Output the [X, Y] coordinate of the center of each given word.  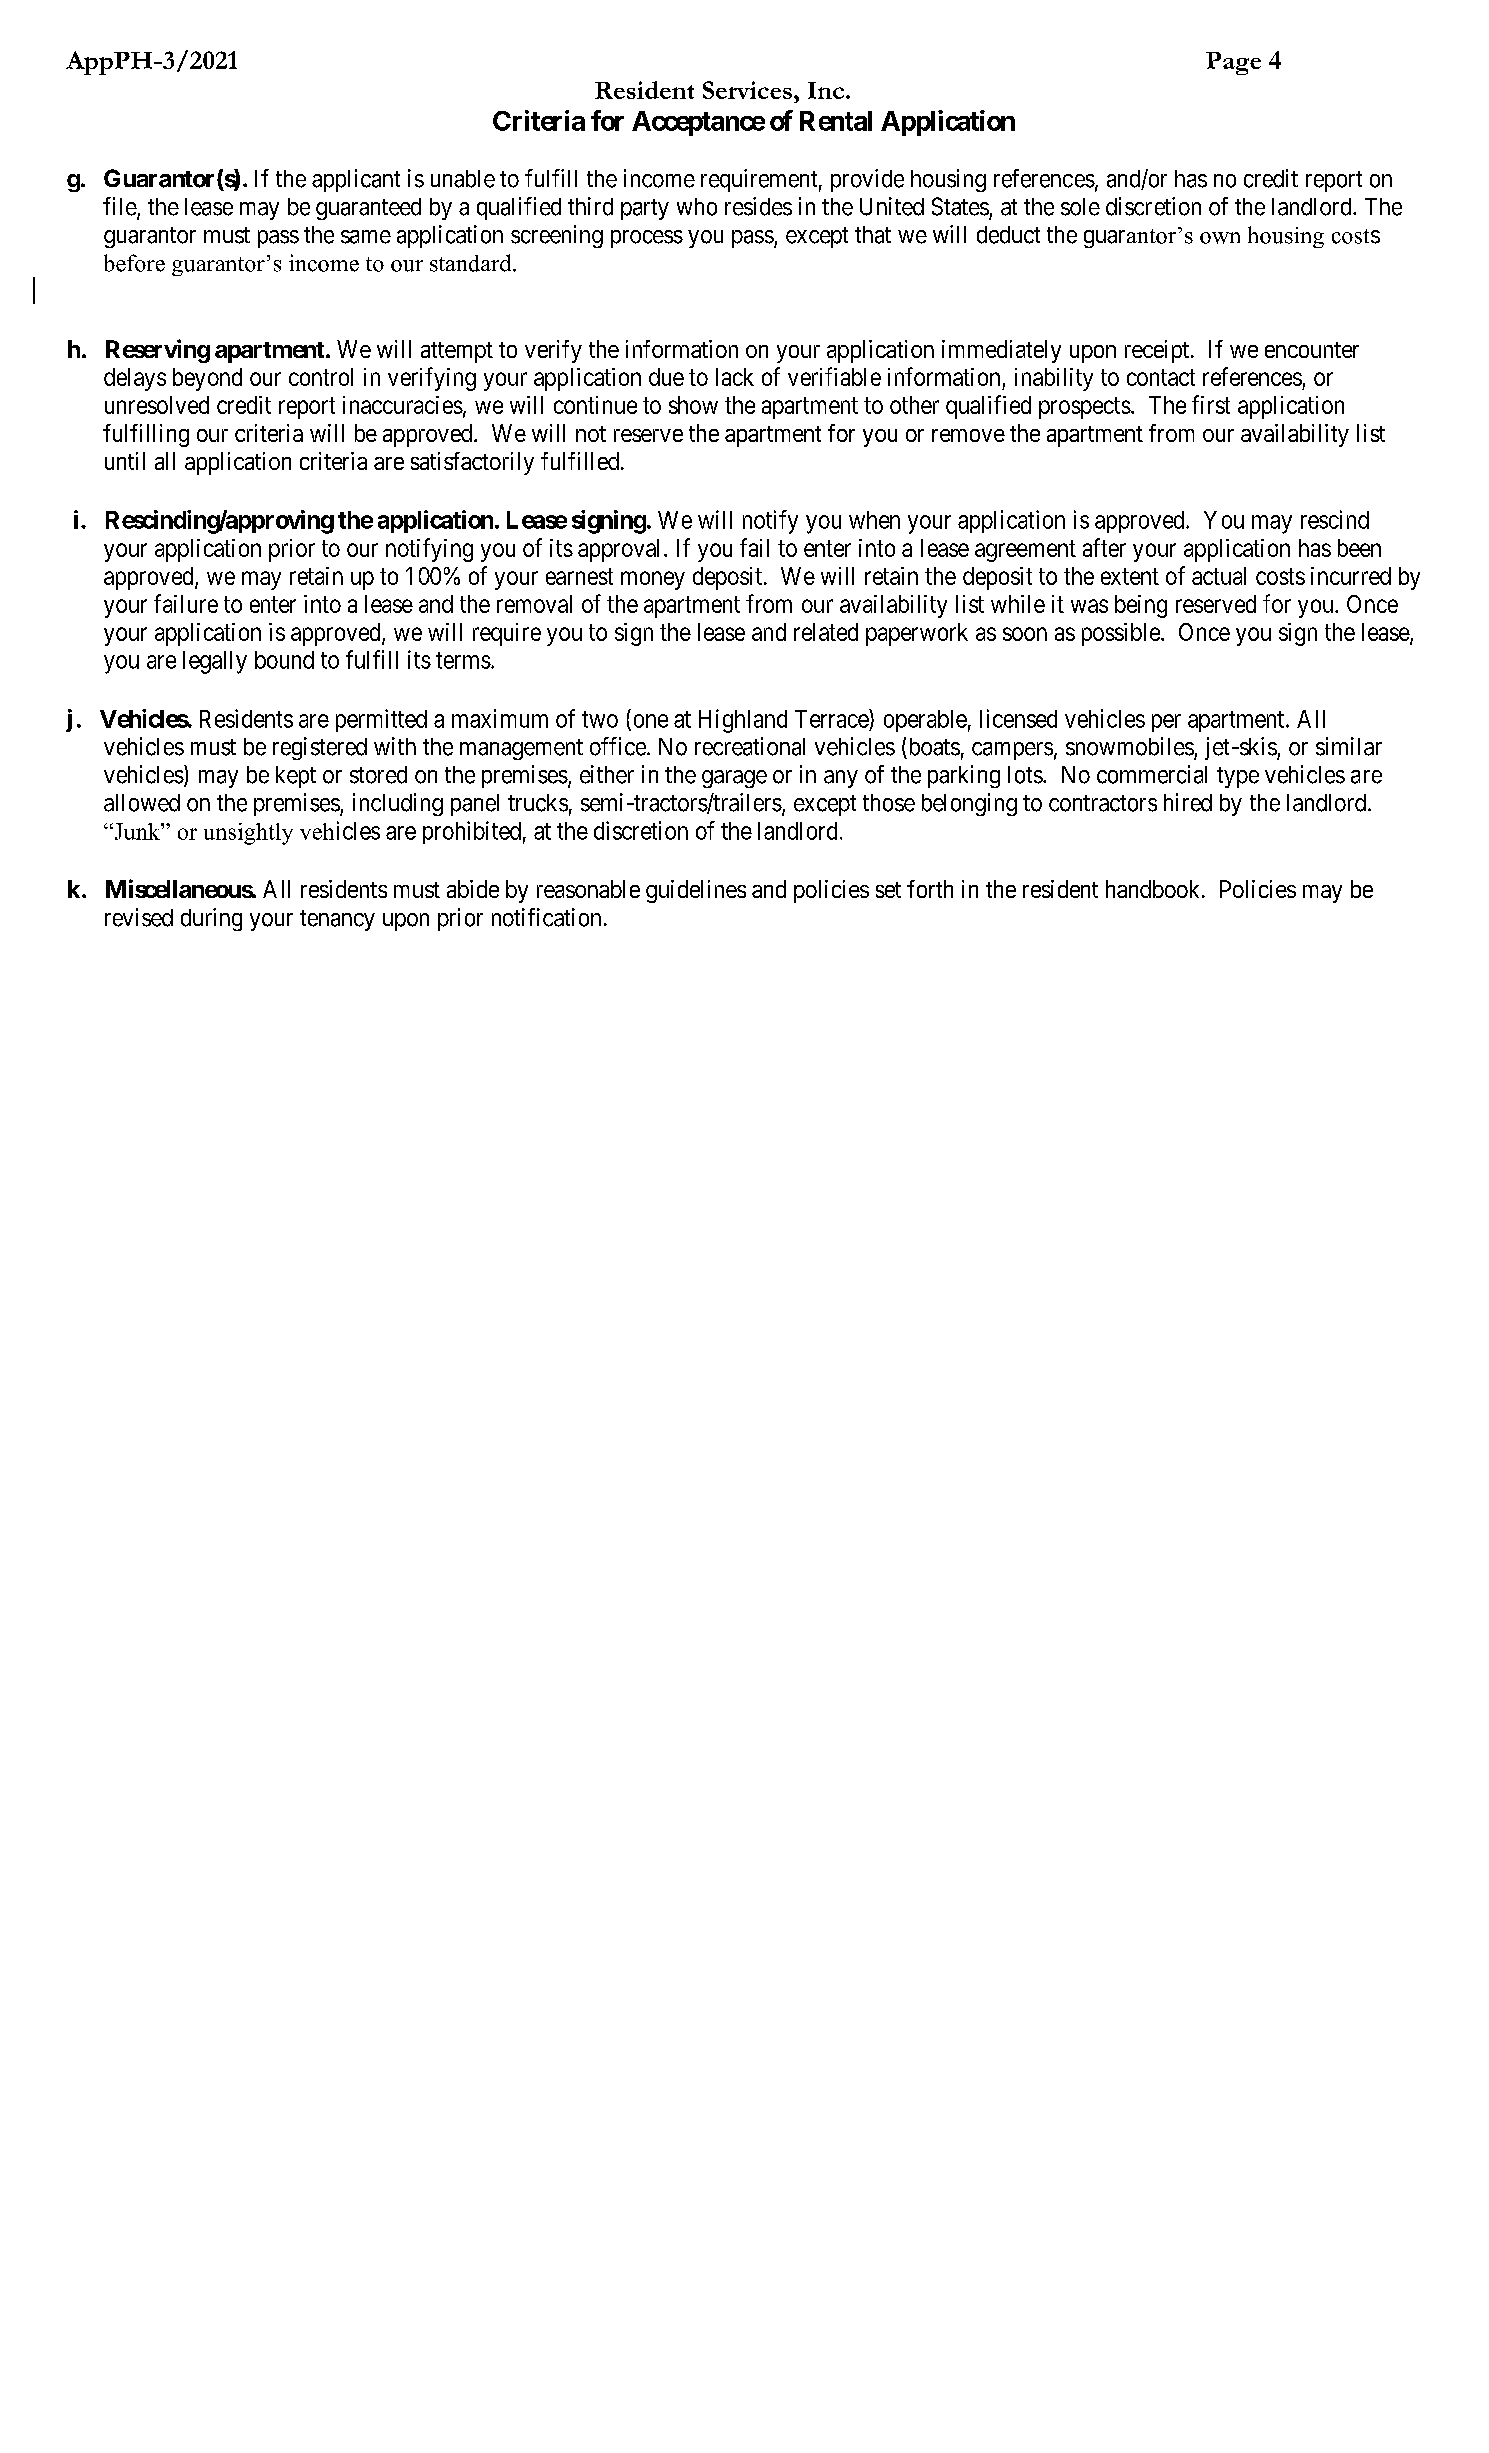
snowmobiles [1130, 746]
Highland [743, 721]
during [211, 919]
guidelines [696, 891]
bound [284, 660]
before [134, 263]
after [1104, 547]
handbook [1154, 889]
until [125, 461]
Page [1233, 63]
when [874, 520]
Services [747, 90]
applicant [356, 180]
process [647, 239]
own [1220, 238]
